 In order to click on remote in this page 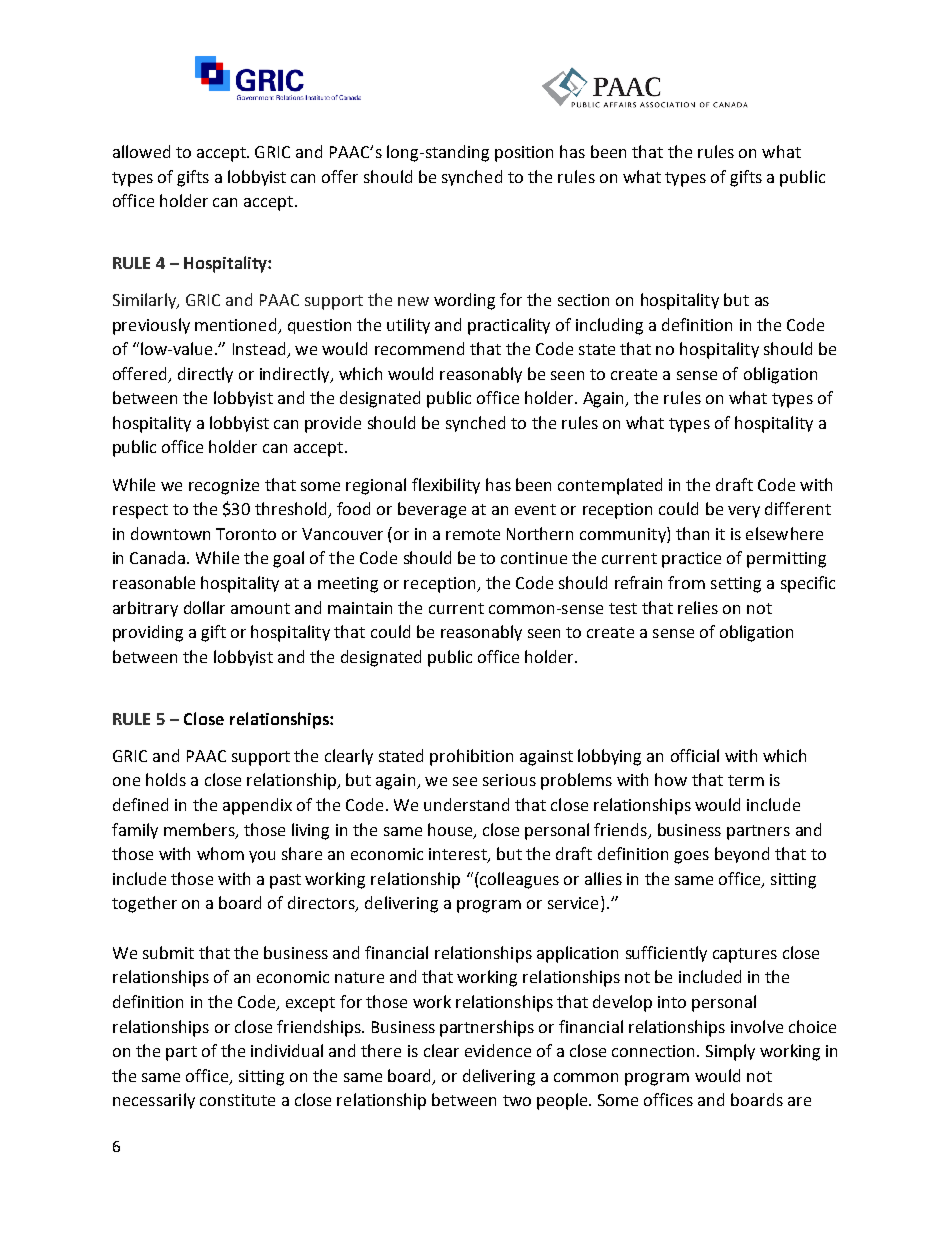, I will do `click(473, 534)`.
